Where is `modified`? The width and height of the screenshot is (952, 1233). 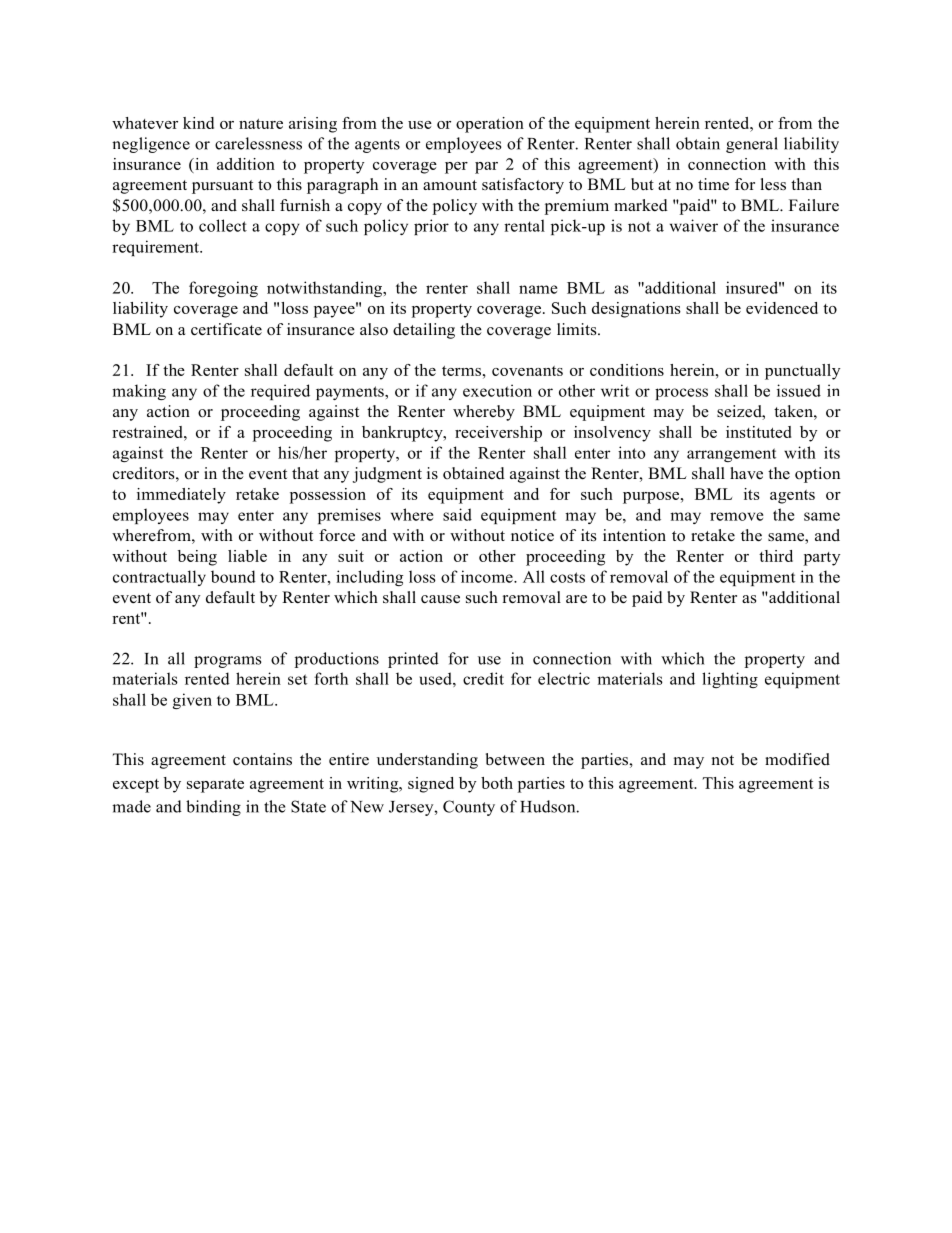
modified is located at coordinates (797, 759).
